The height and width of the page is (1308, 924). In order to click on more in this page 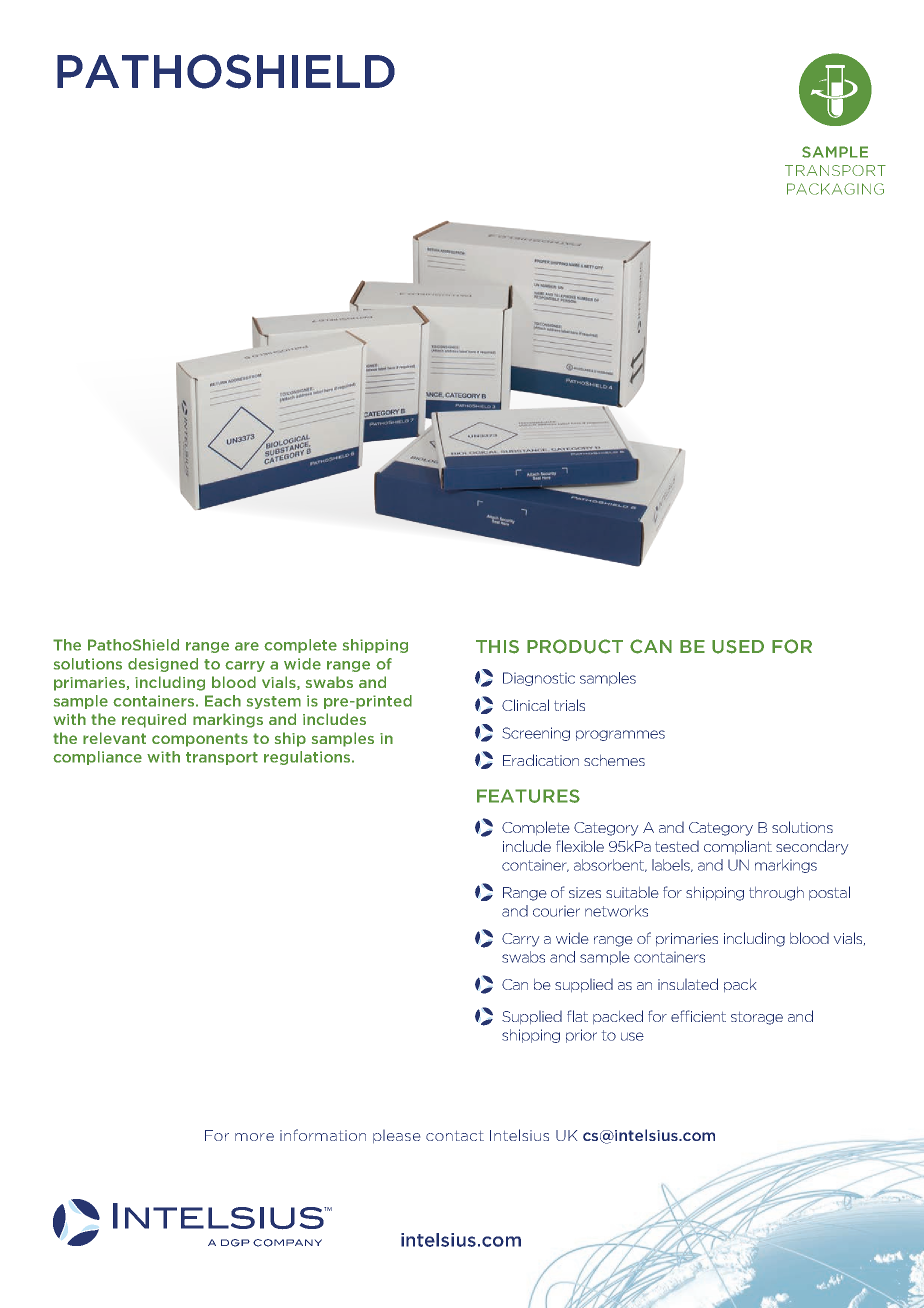, I will do `click(254, 1137)`.
